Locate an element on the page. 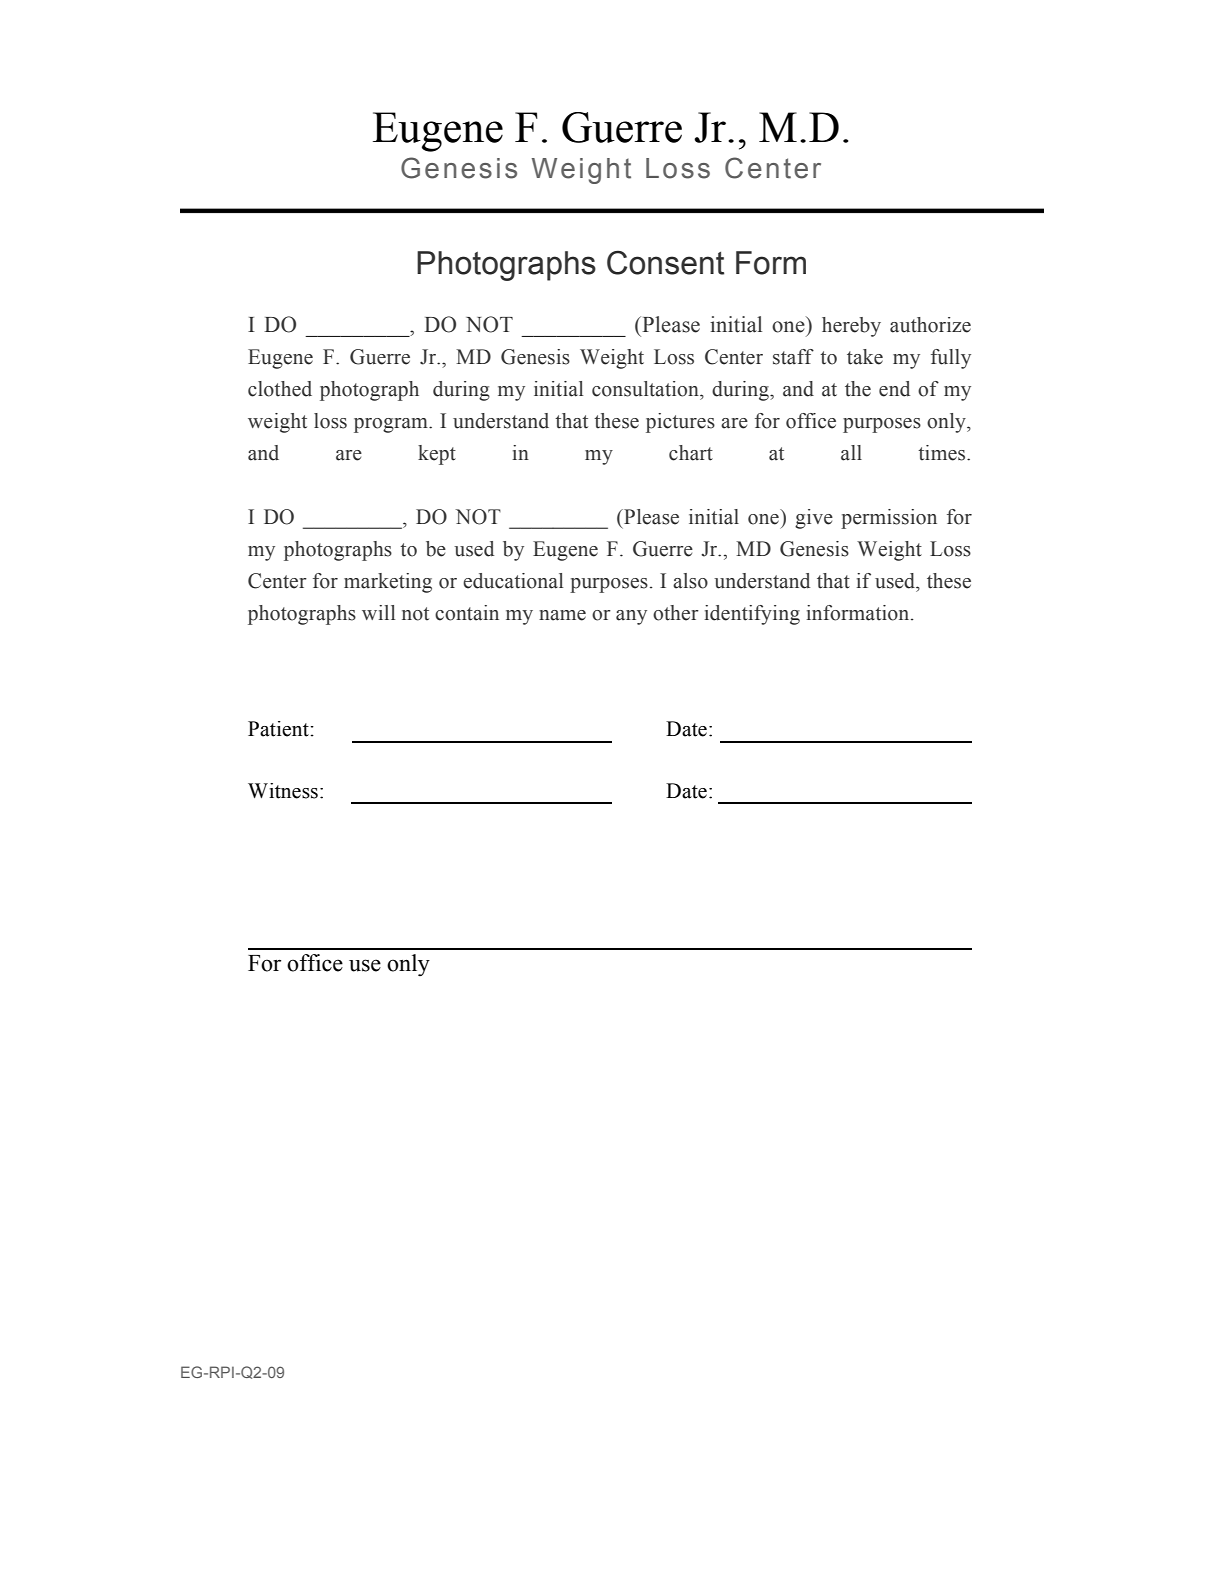 This page has height=1583, width=1223. any is located at coordinates (631, 617).
